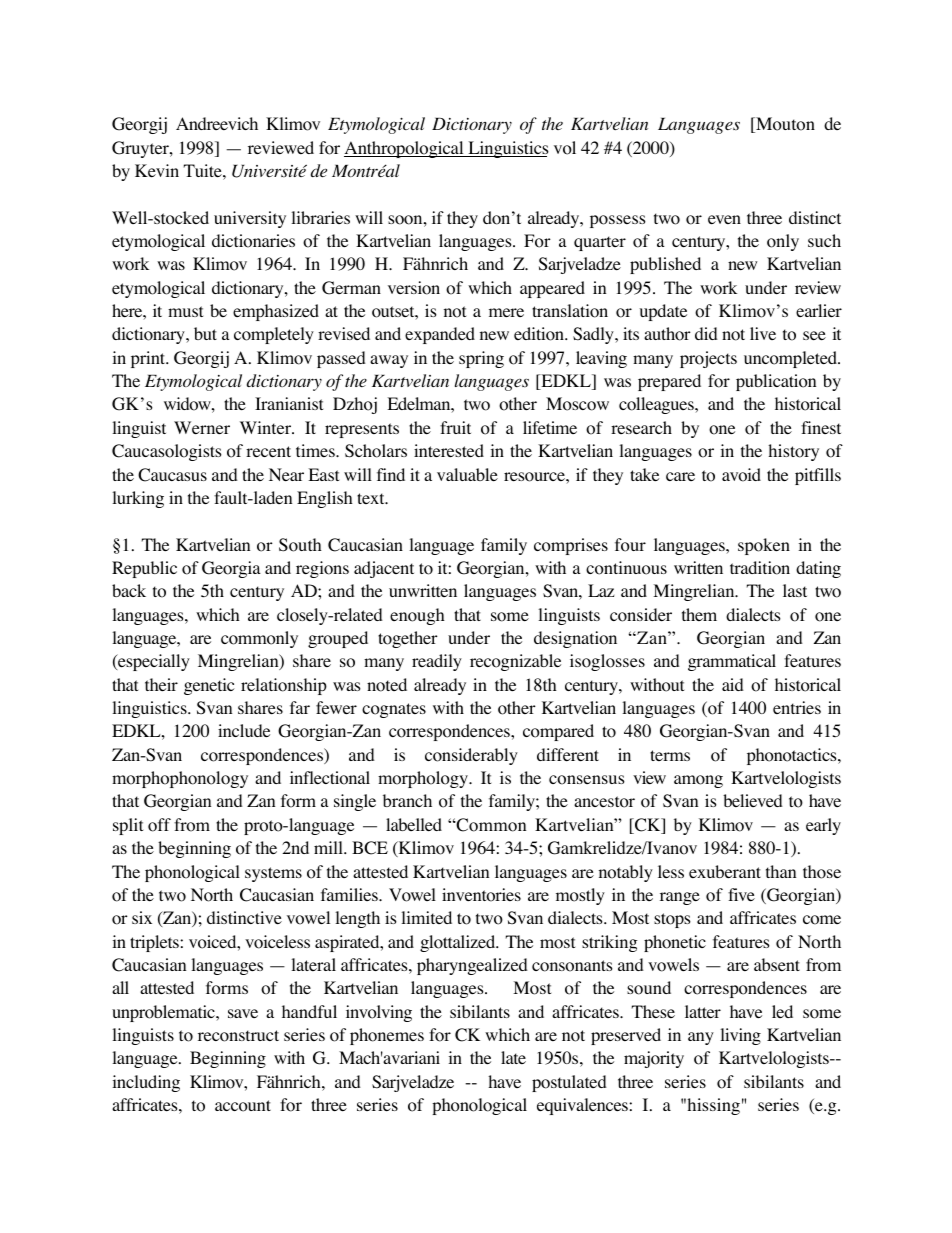  Describe the element at coordinates (157, 170) in the screenshot. I see `Kevin` at that location.
